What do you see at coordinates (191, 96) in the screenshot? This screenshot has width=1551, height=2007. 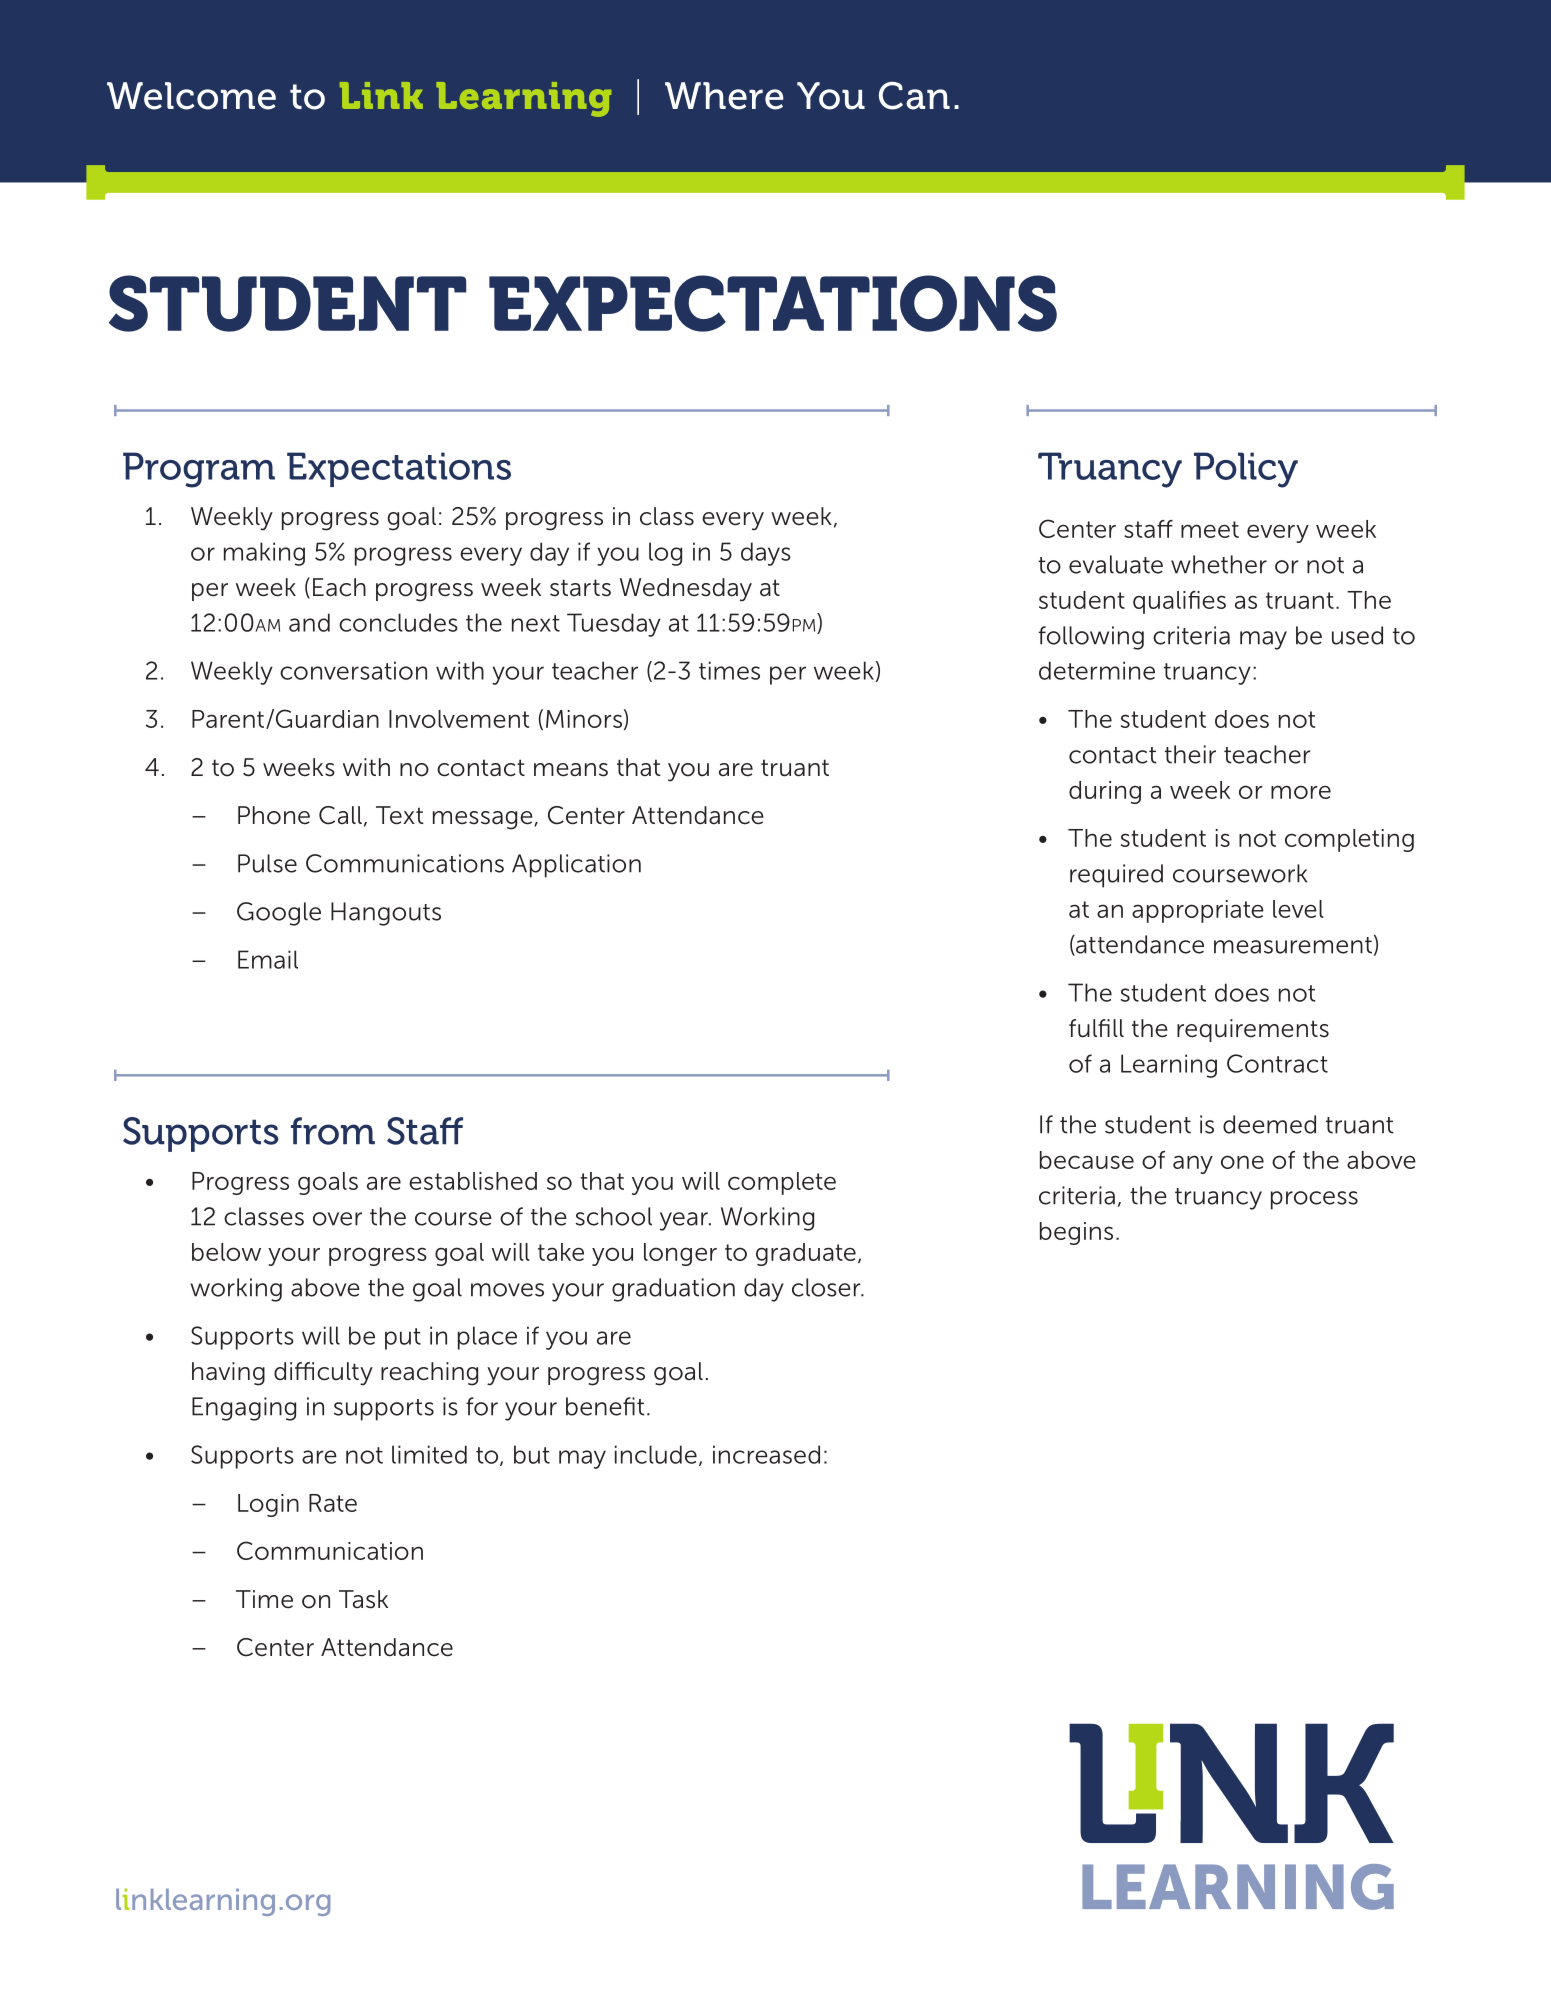 I see `Welcome` at bounding box center [191, 96].
